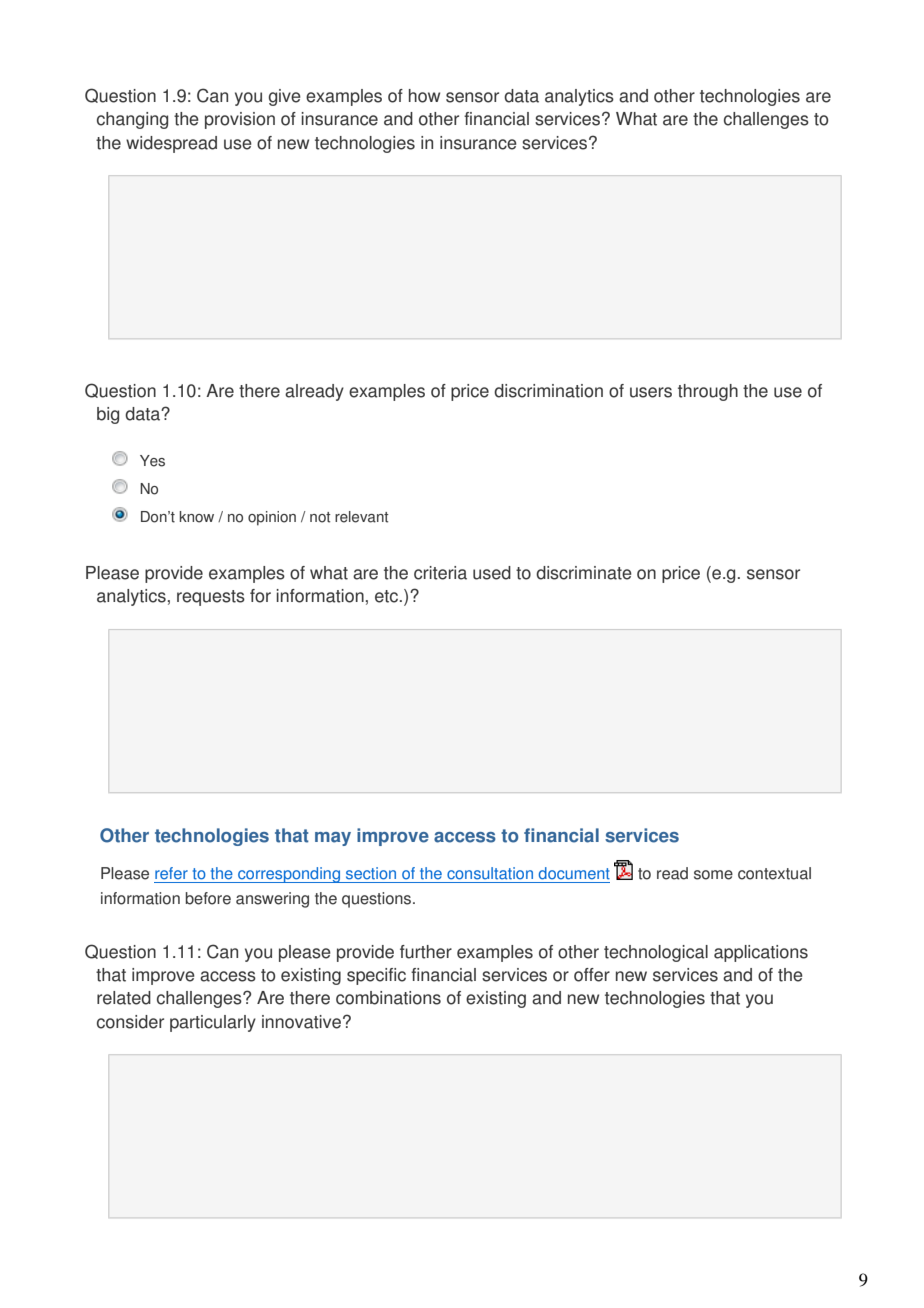  What do you see at coordinates (152, 461) in the screenshot?
I see `Yes` at bounding box center [152, 461].
